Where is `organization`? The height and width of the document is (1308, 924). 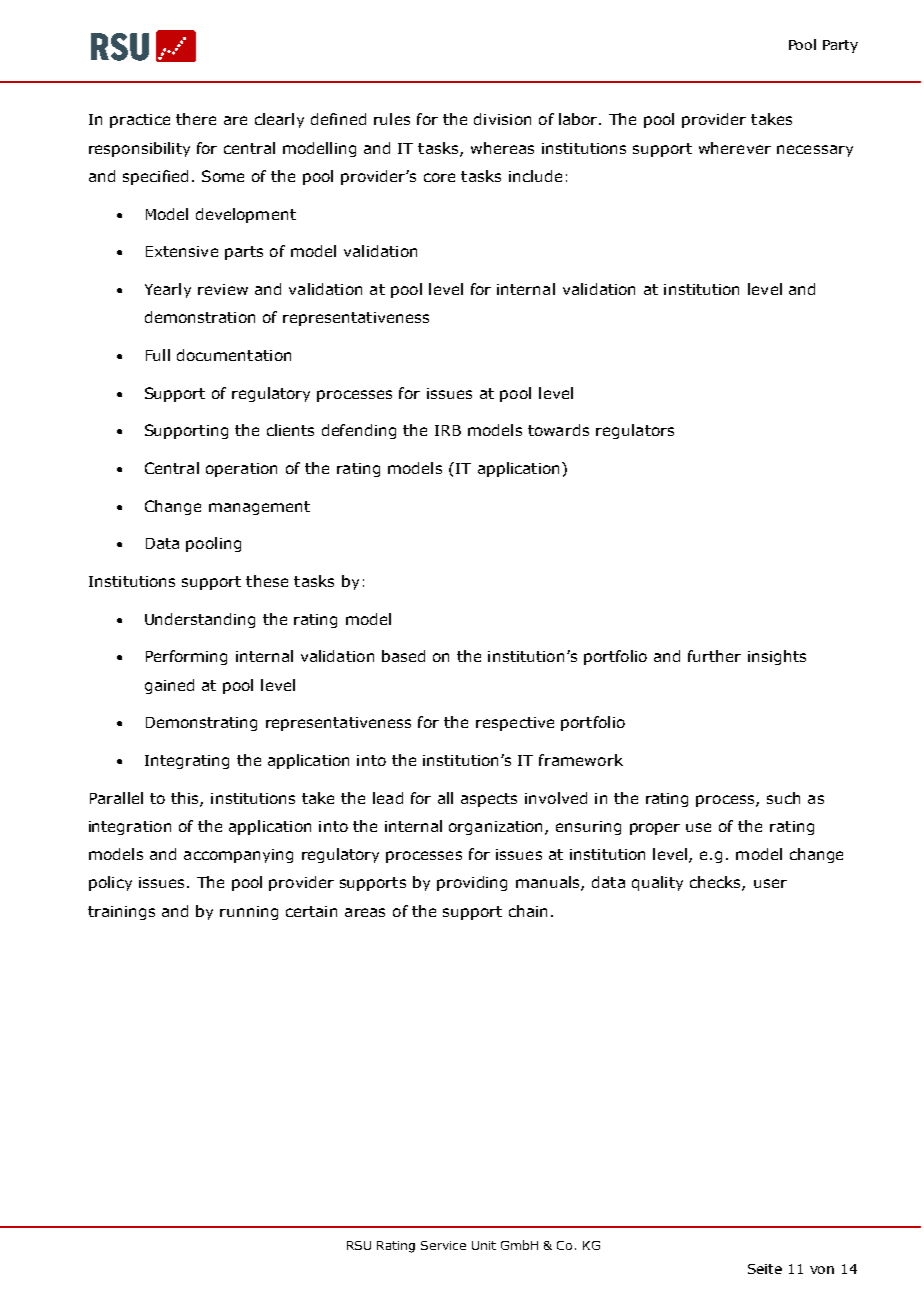
organization is located at coordinates (497, 828).
